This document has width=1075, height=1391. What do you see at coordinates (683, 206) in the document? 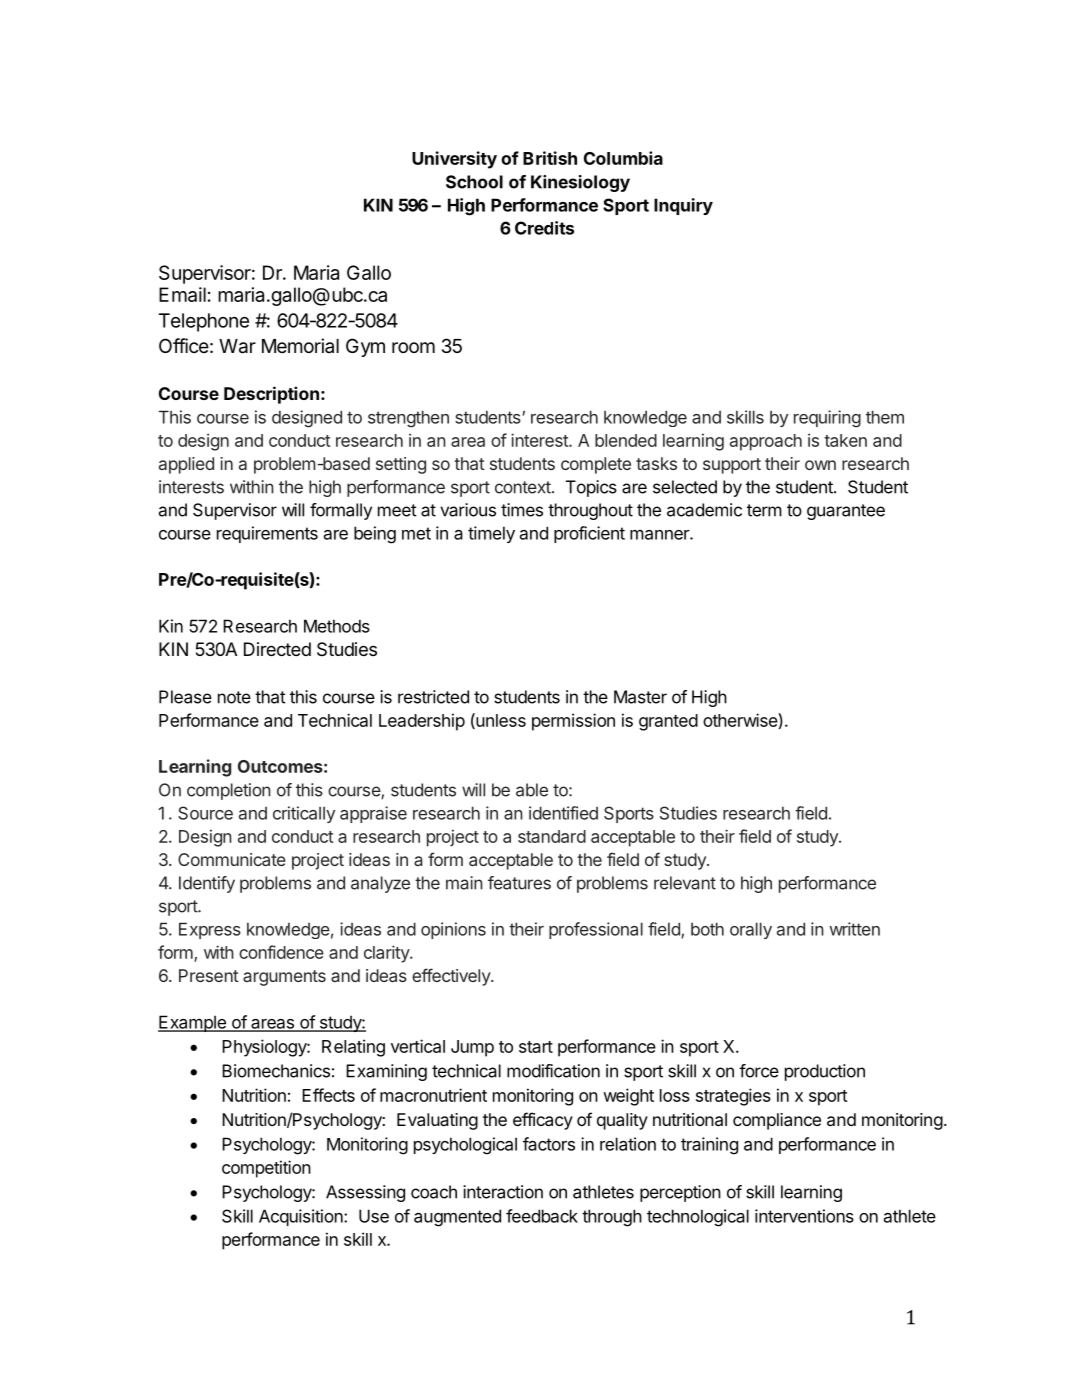
I see `Inquiry` at bounding box center [683, 206].
